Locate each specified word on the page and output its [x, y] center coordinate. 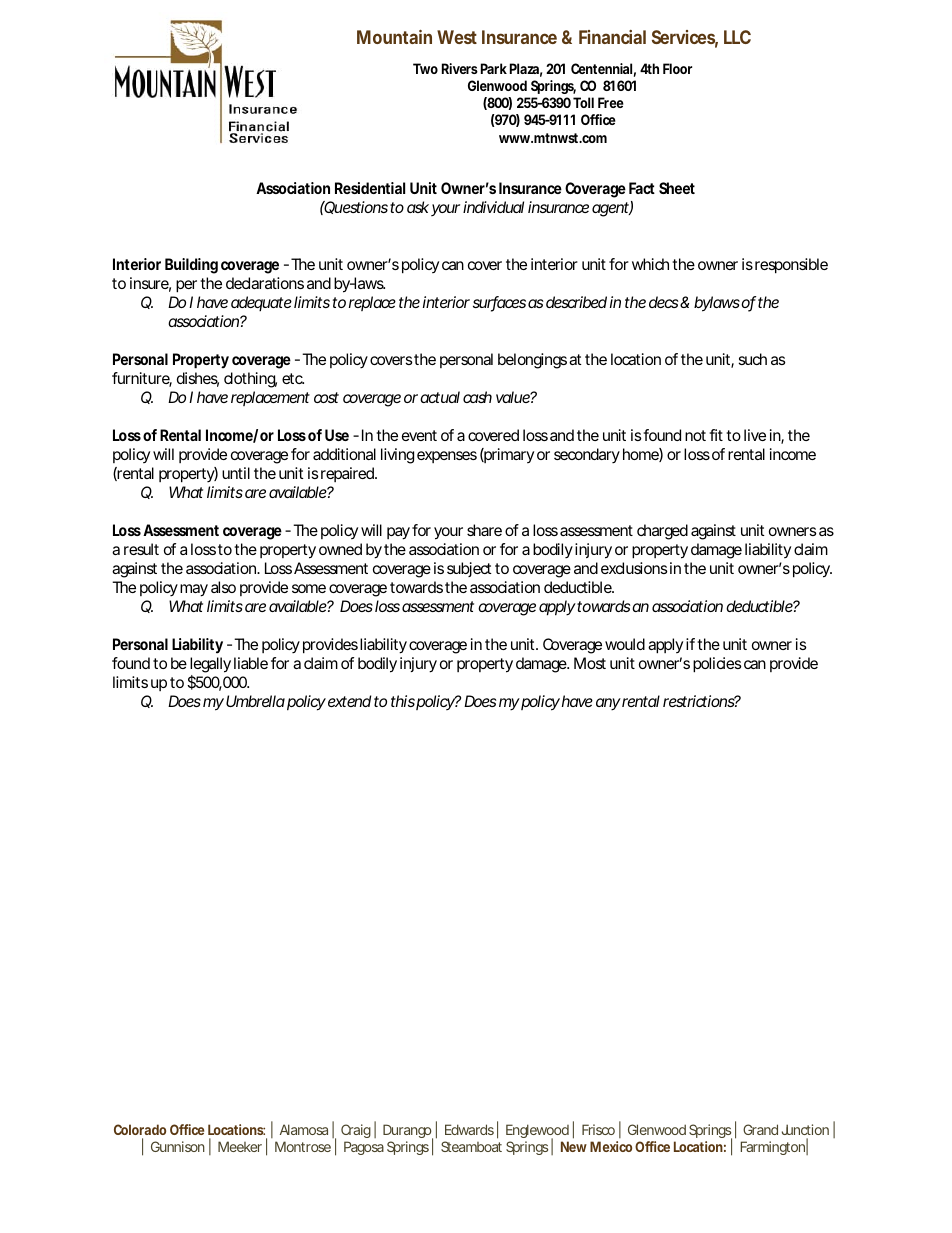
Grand [760, 1129]
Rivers [460, 68]
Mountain [394, 37]
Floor [677, 68]
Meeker [240, 1146]
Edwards [469, 1129]
